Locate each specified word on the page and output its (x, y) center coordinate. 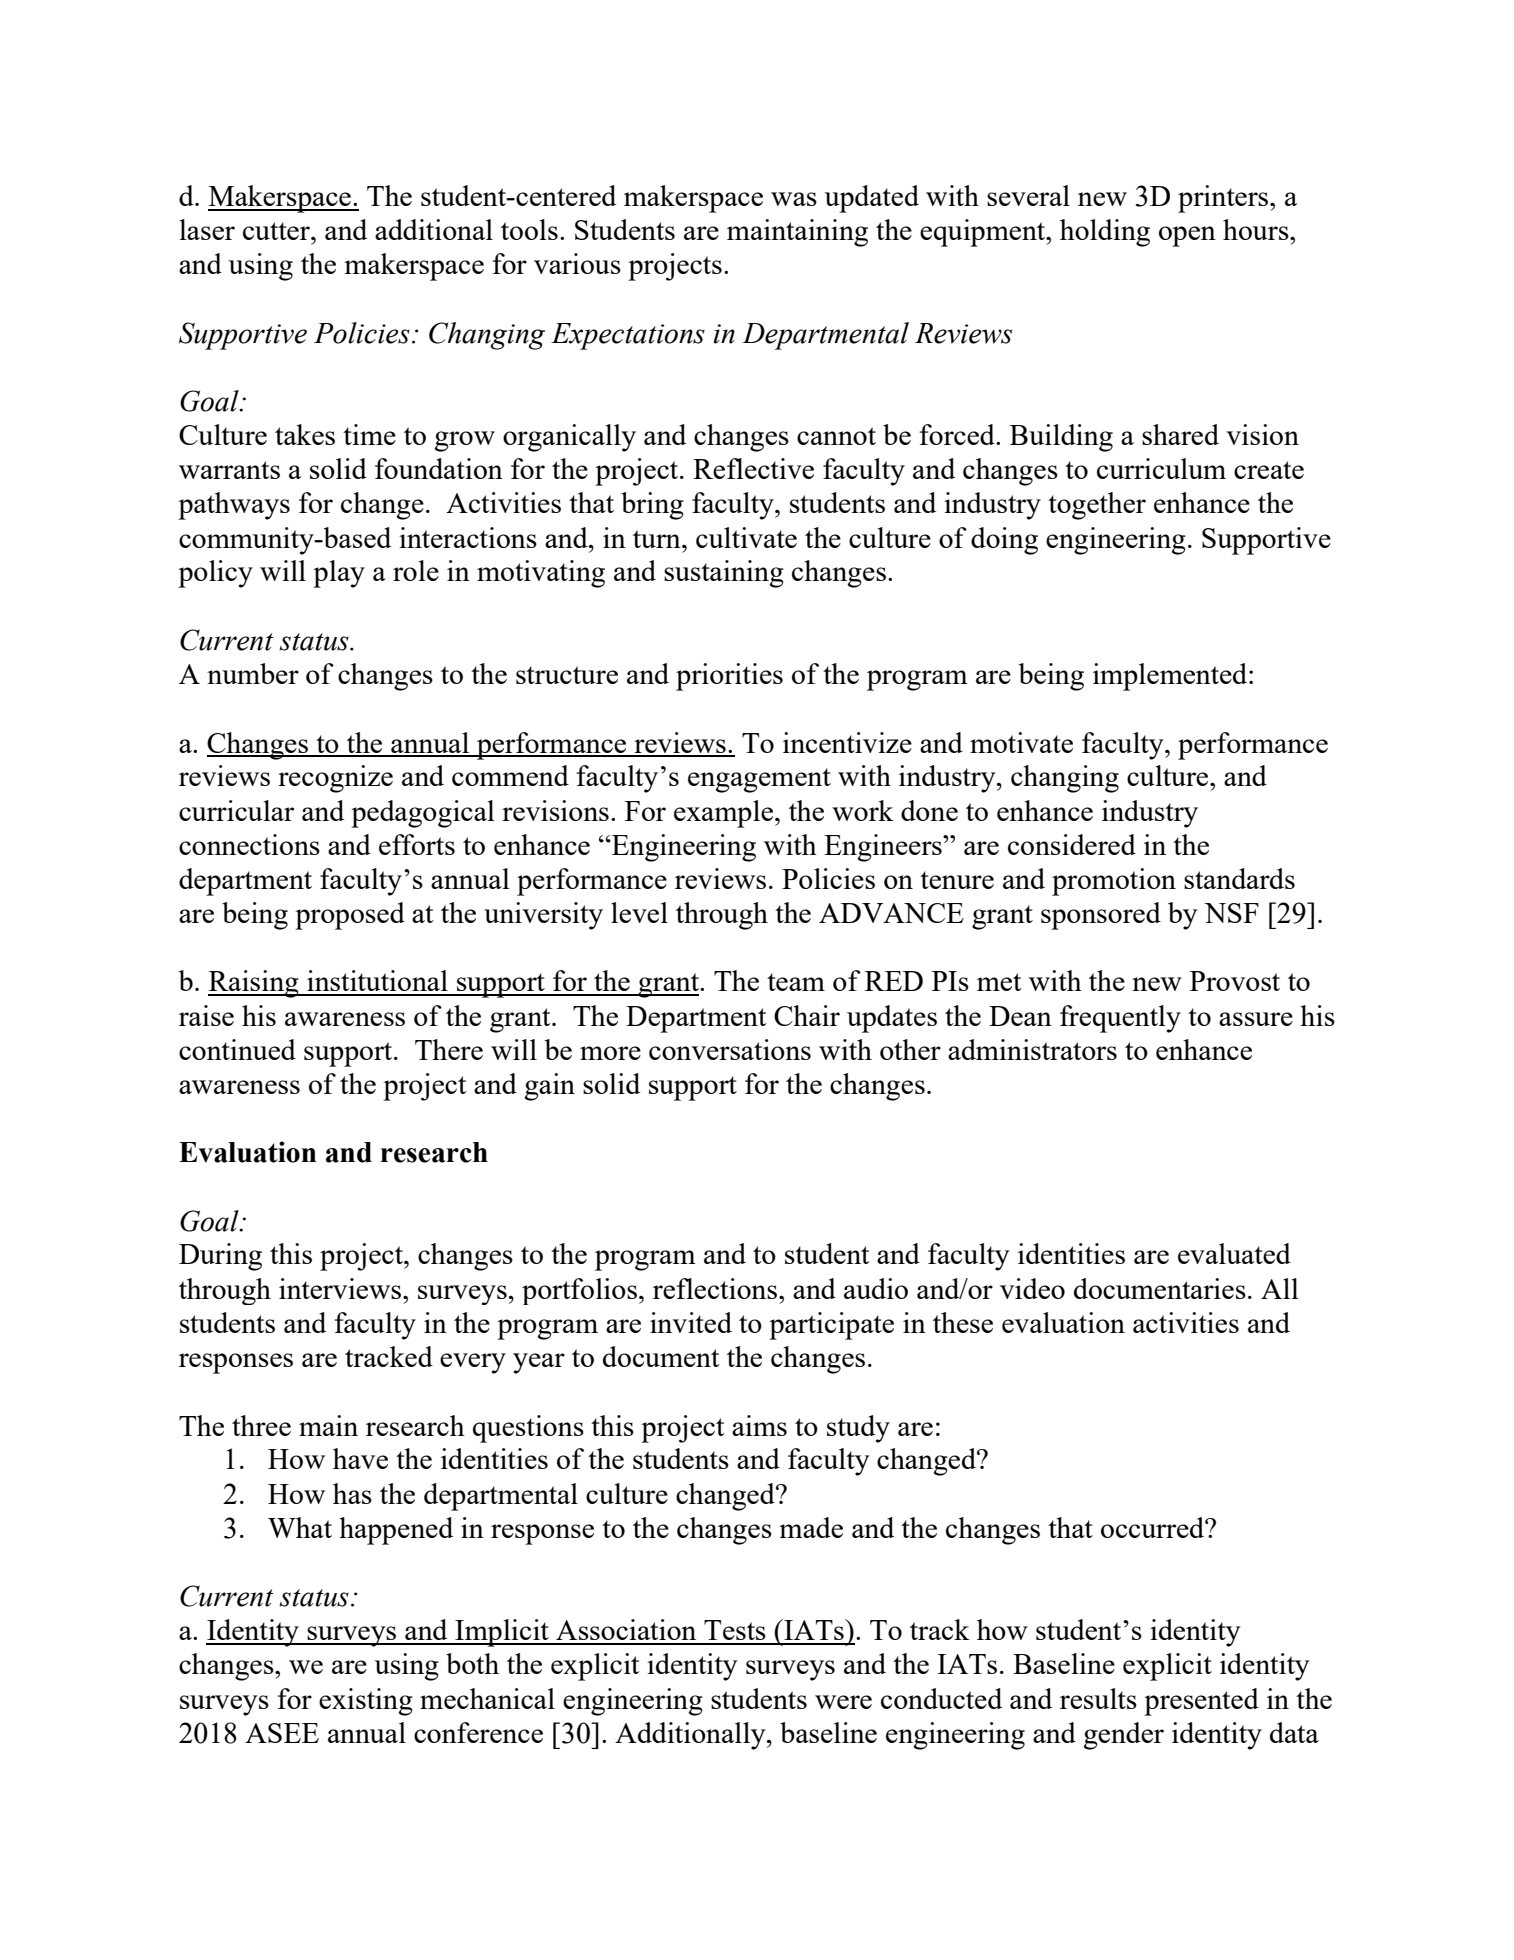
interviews (341, 1288)
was (794, 199)
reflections (715, 1288)
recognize (335, 779)
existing (366, 1702)
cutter (277, 231)
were (843, 1702)
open (1187, 236)
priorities (729, 677)
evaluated (1234, 1253)
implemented (1171, 677)
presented (1201, 1702)
